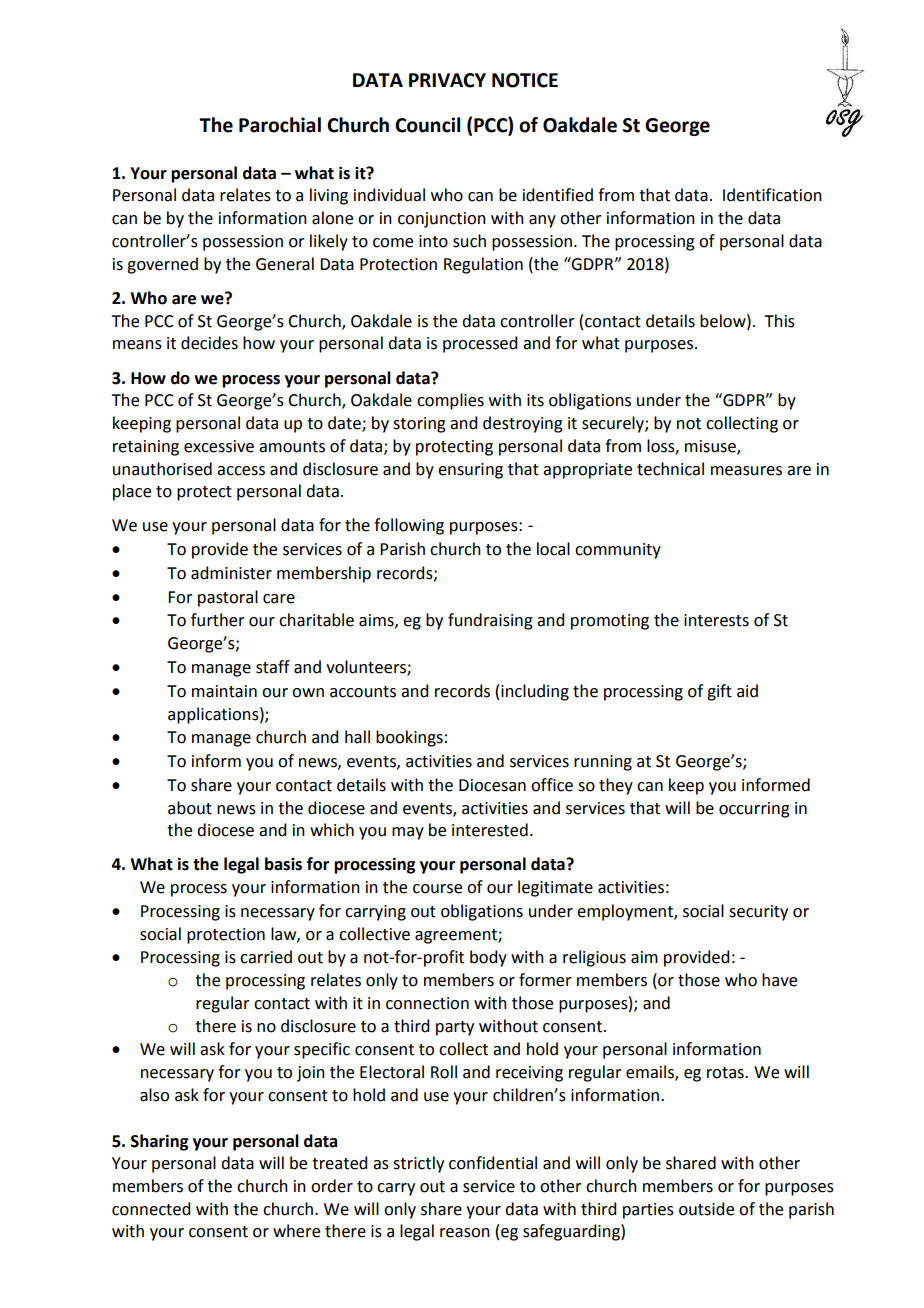 This image has width=924, height=1308. What do you see at coordinates (151, 1209) in the image?
I see `connected` at bounding box center [151, 1209].
